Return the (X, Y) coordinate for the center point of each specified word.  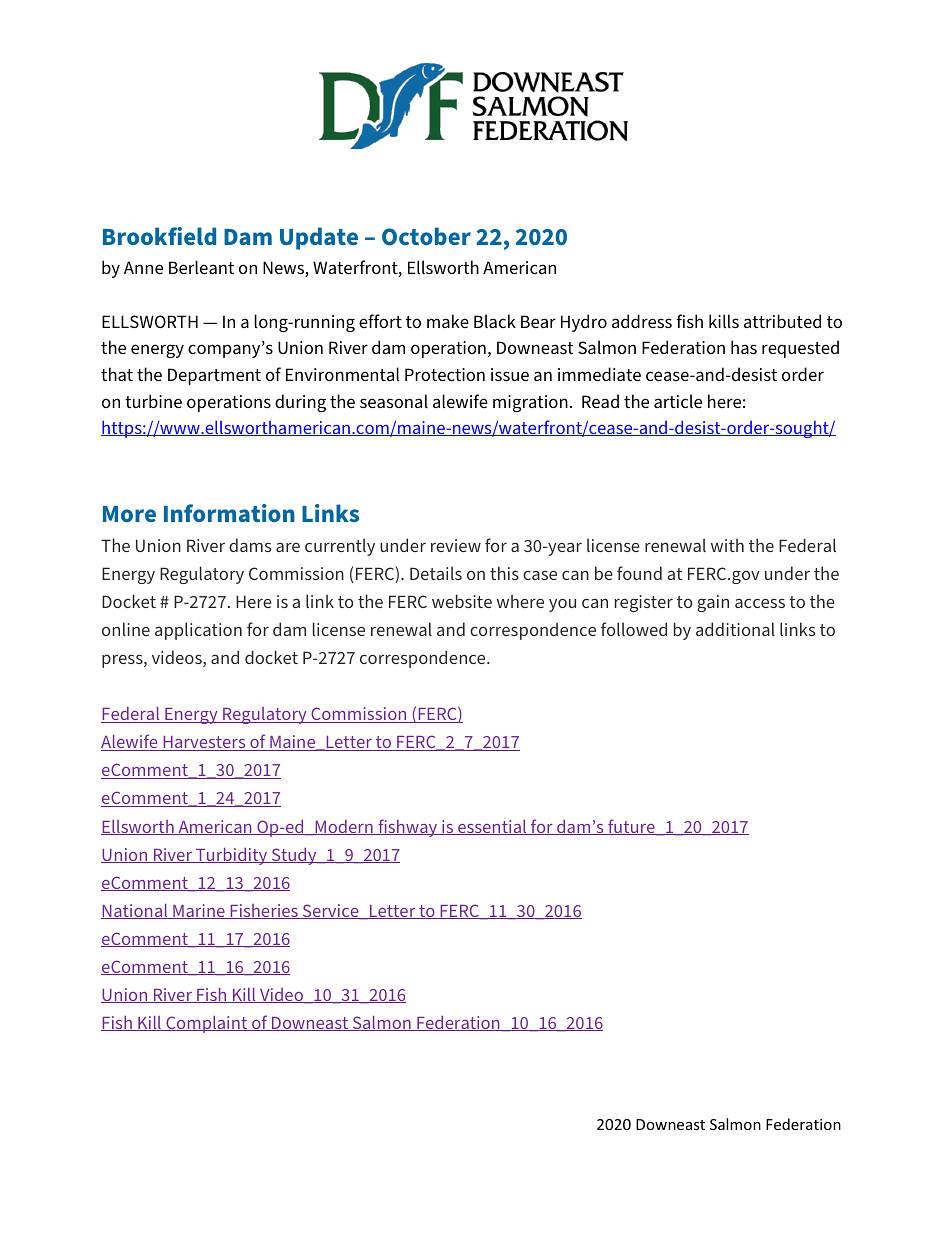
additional (735, 629)
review (456, 545)
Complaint (207, 1024)
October (426, 236)
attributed (782, 321)
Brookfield (159, 236)
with (727, 545)
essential (492, 827)
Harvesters (204, 743)
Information (229, 513)
